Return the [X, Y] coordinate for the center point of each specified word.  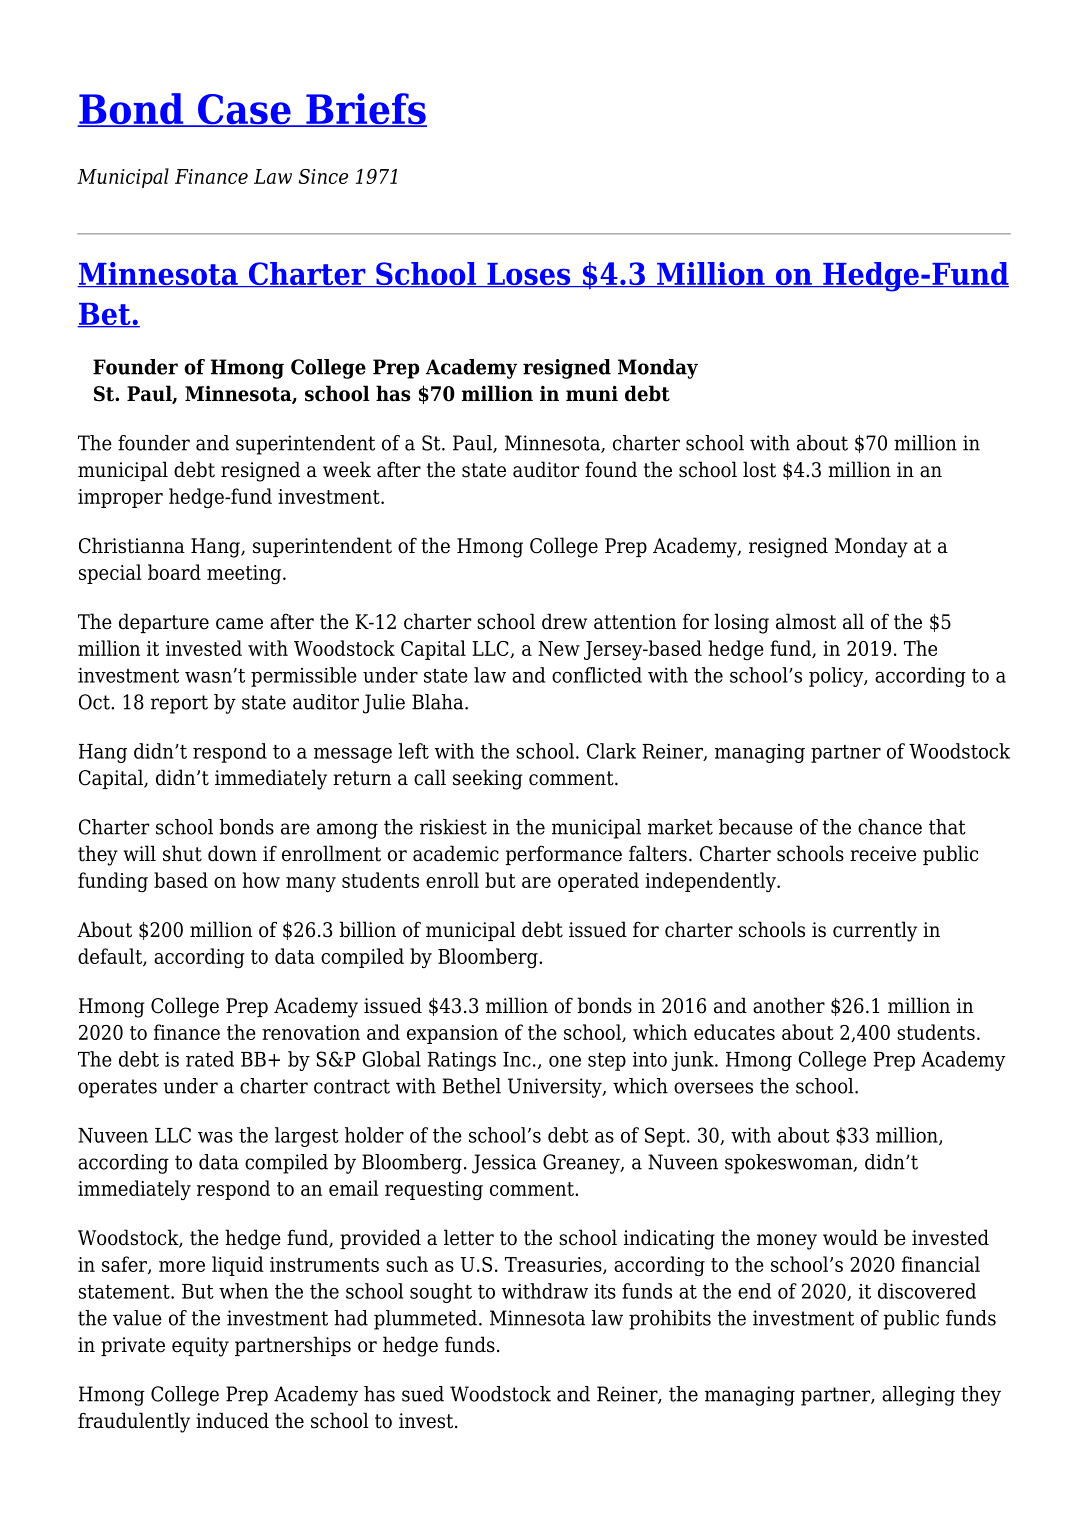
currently [875, 931]
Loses [529, 275]
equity [200, 1347]
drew [564, 621]
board [174, 572]
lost [759, 469]
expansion [452, 1034]
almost [806, 621]
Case [244, 110]
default [111, 957]
